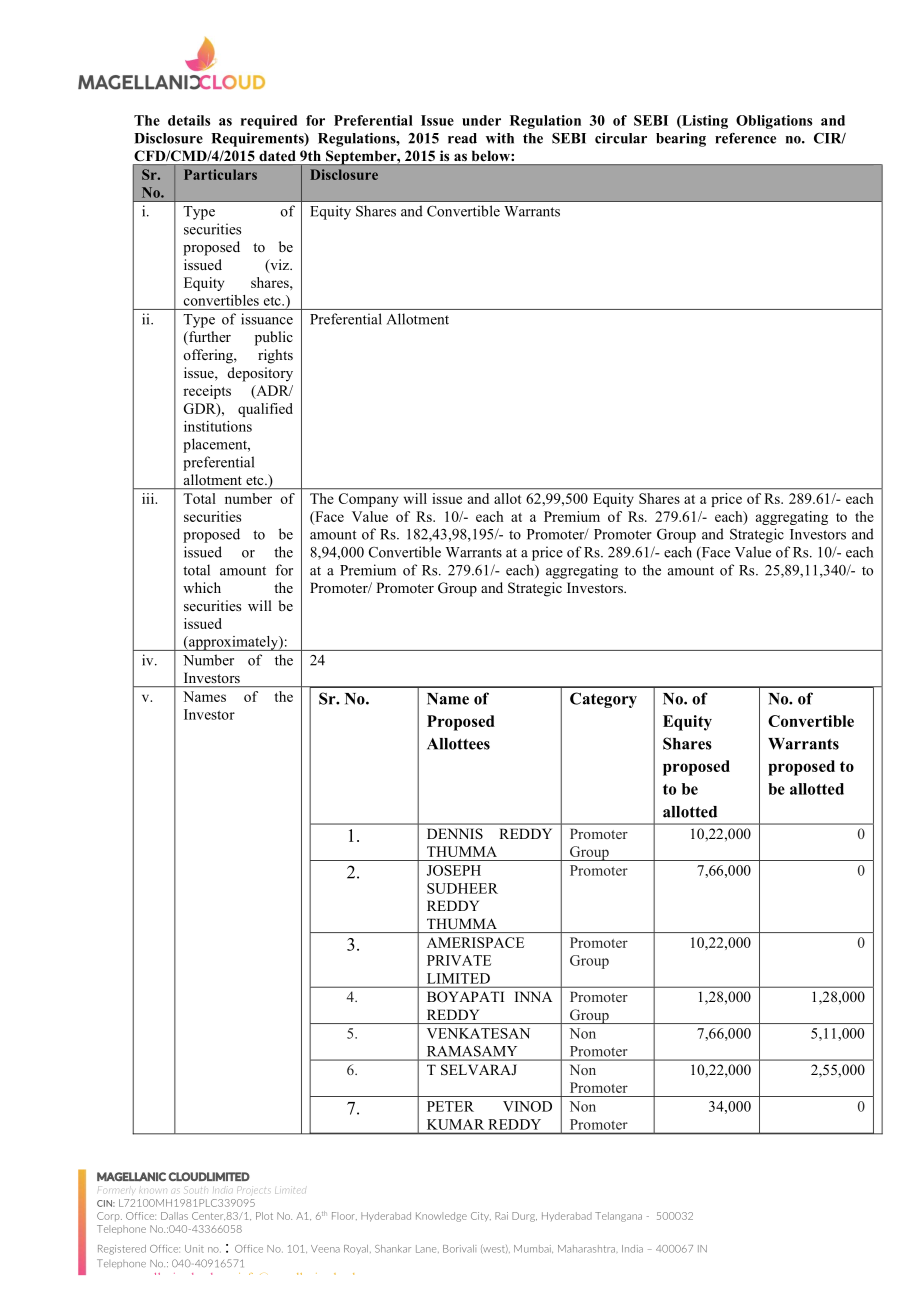  What do you see at coordinates (455, 834) in the screenshot?
I see `DENNIS` at bounding box center [455, 834].
